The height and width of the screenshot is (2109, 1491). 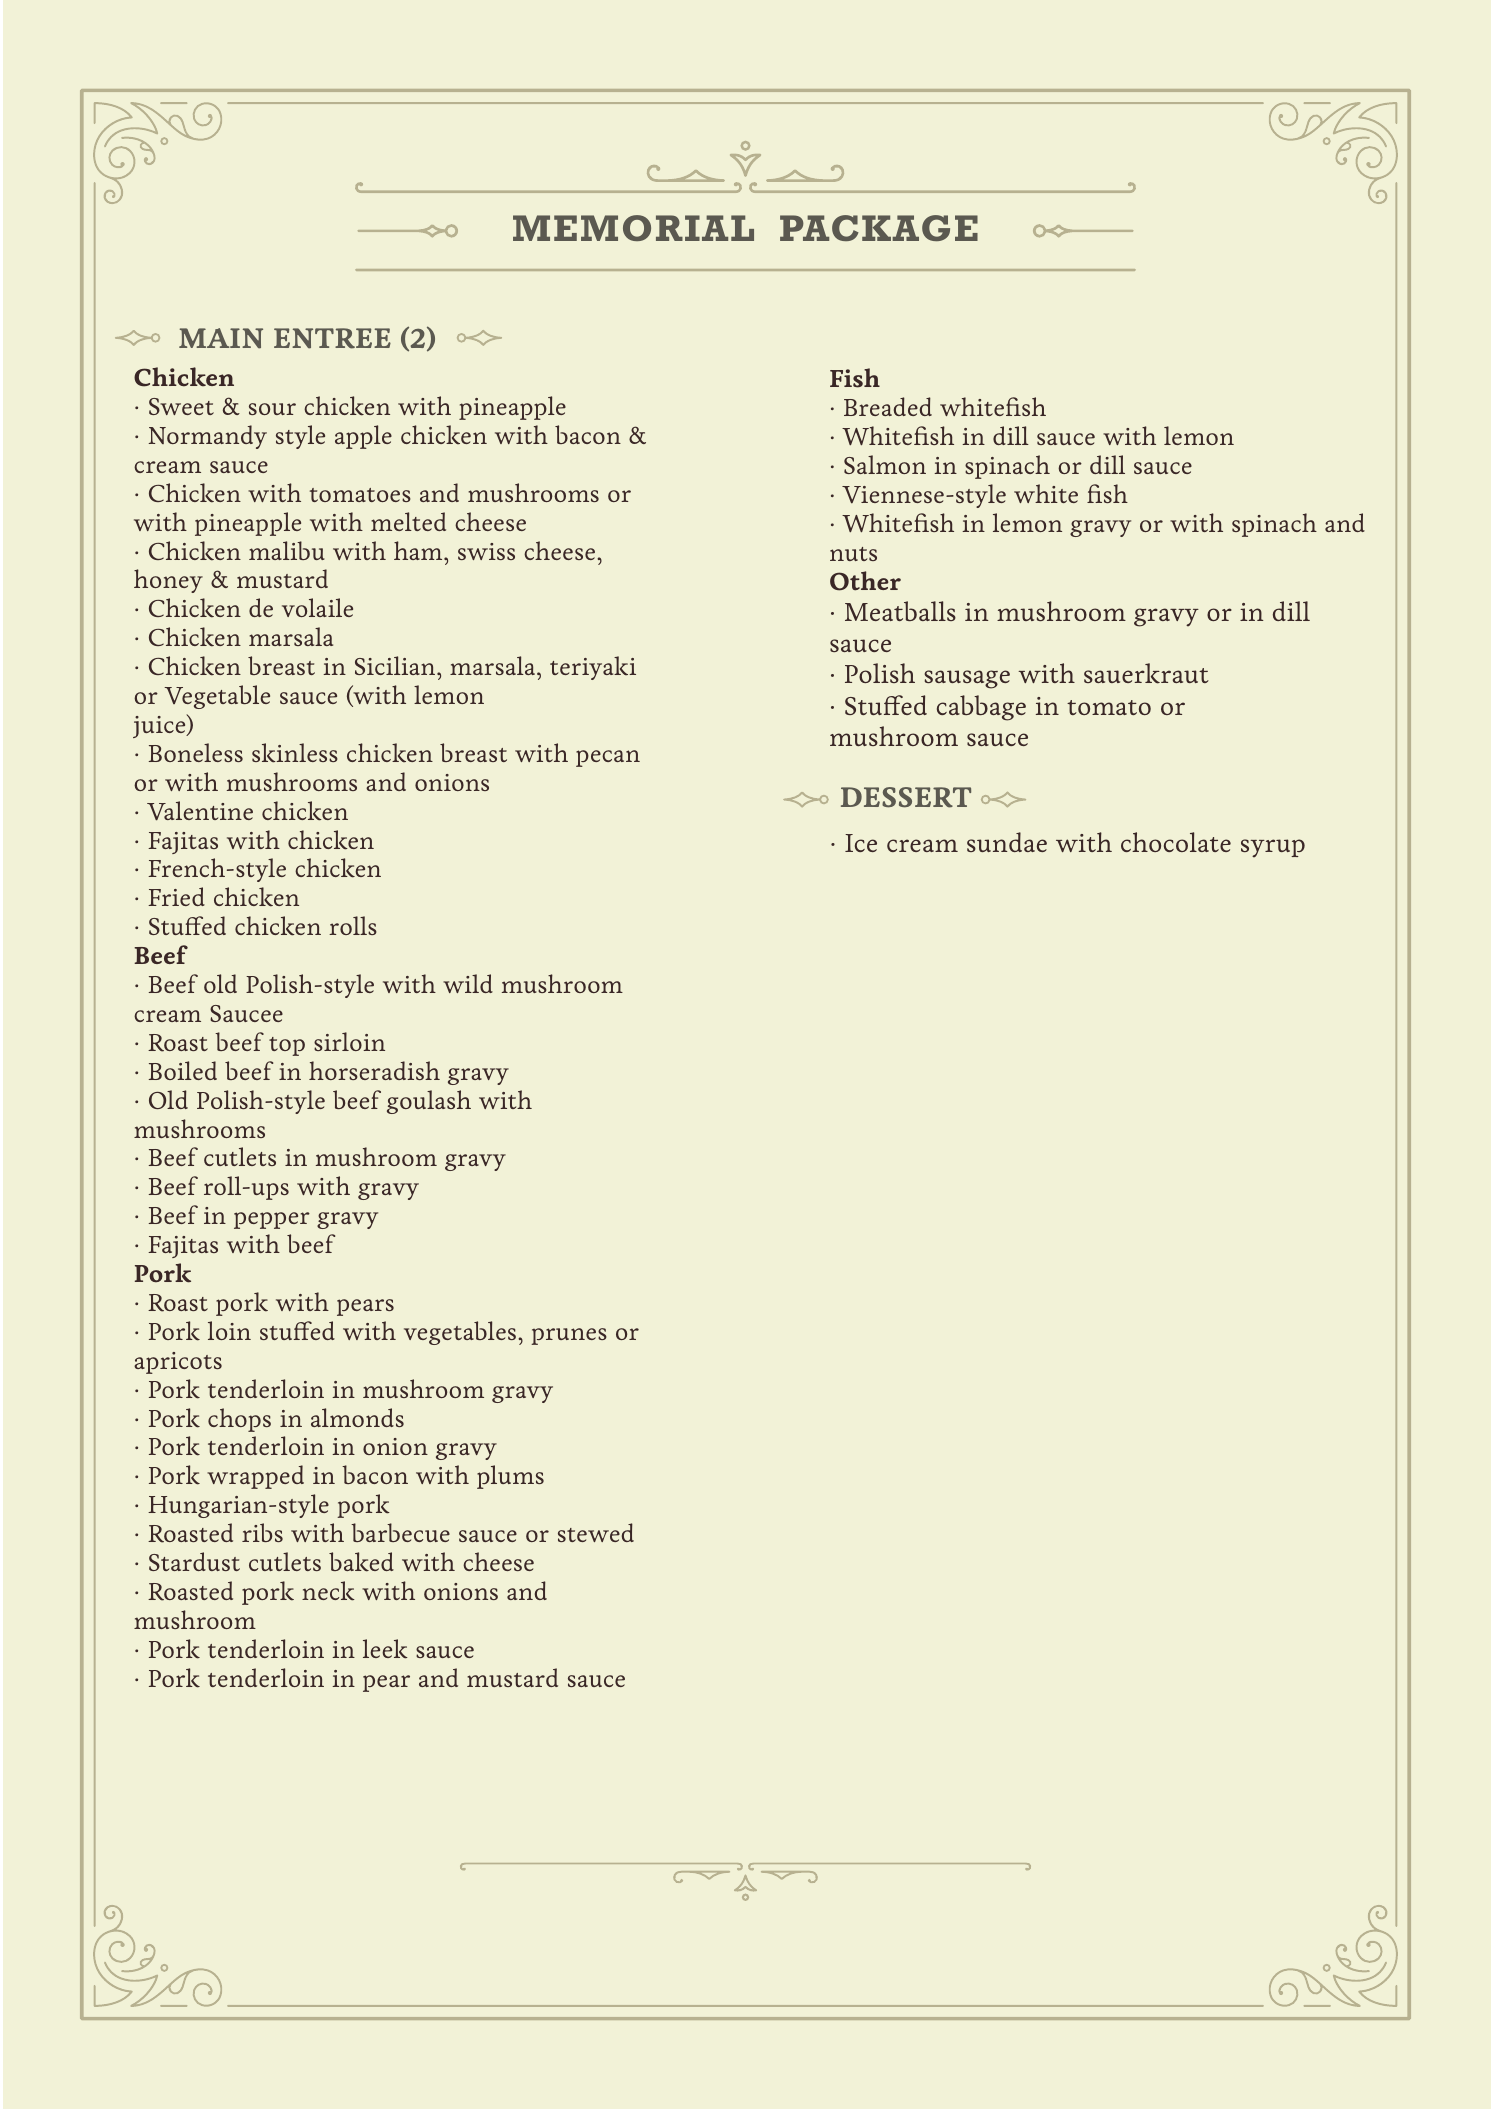 I want to click on sundae, so click(x=1007, y=842).
